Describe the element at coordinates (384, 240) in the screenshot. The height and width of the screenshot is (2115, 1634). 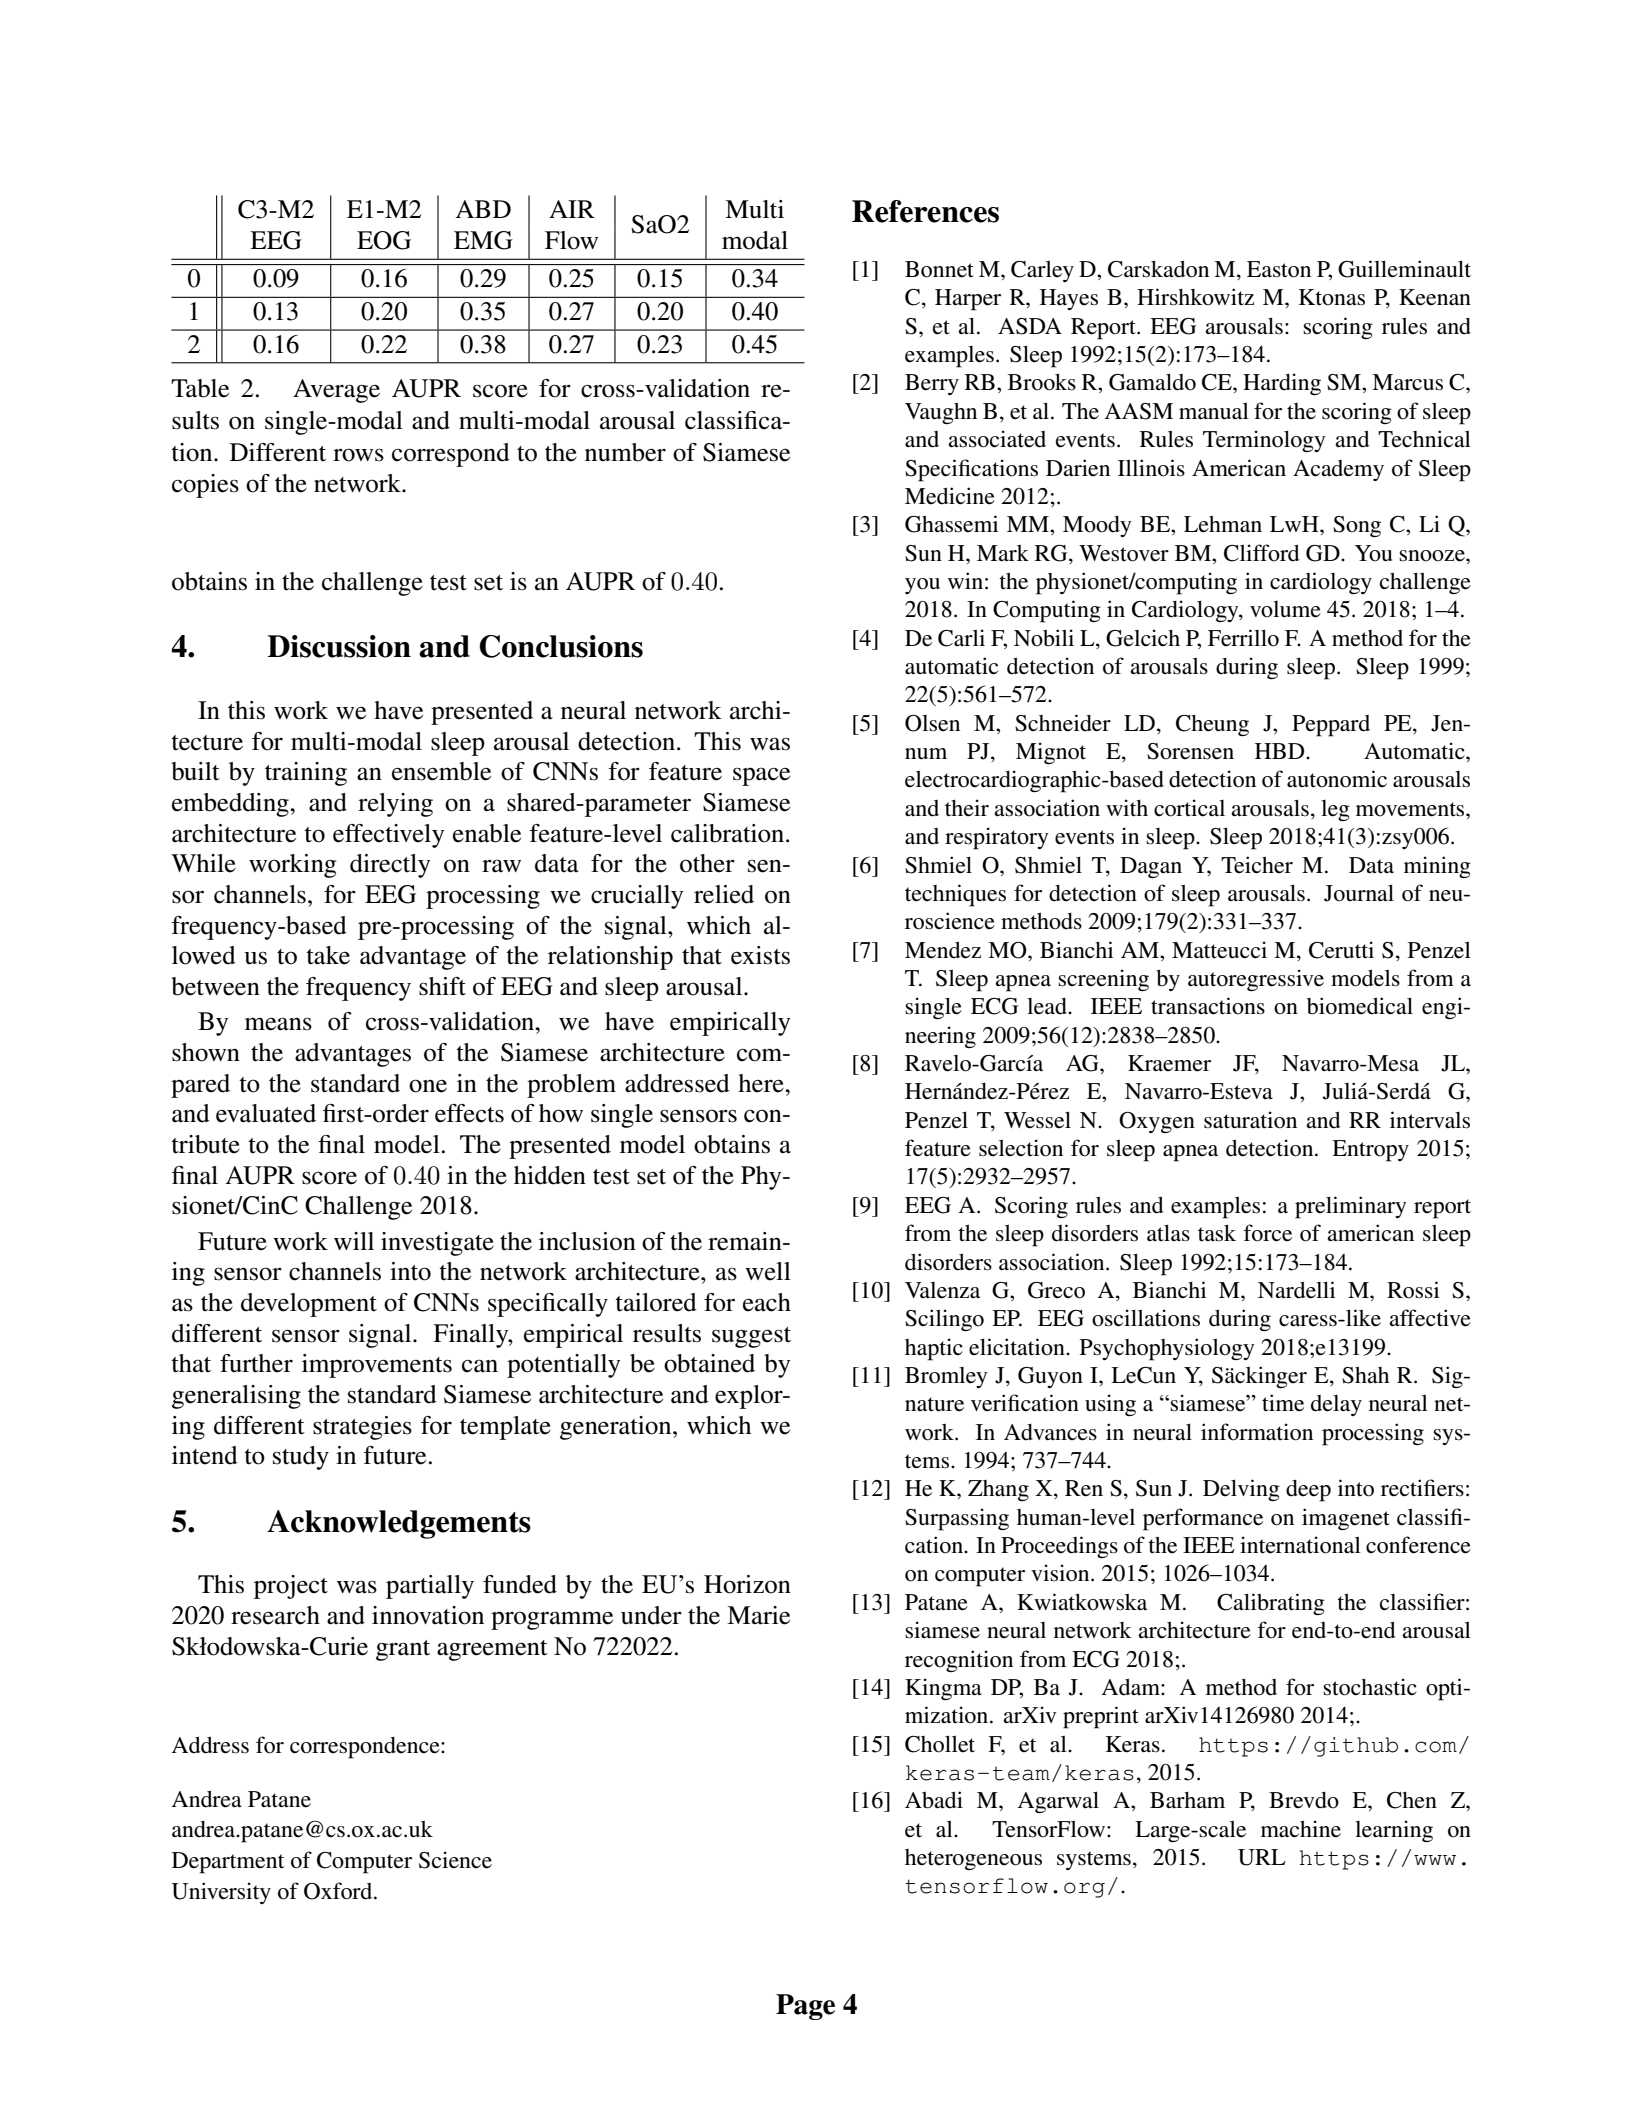
I see `EOG` at that location.
